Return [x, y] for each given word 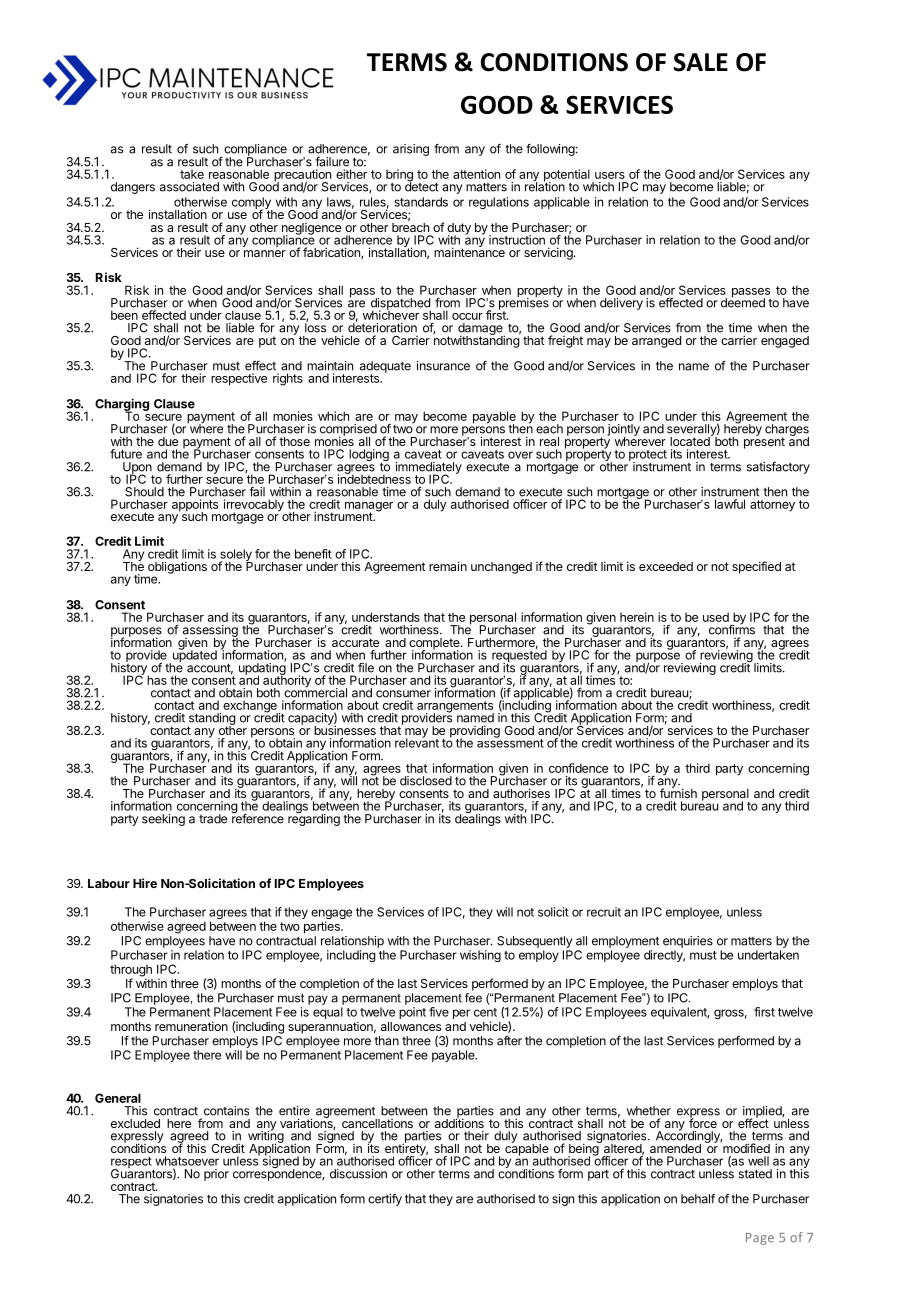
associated [189, 187]
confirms [732, 629]
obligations [177, 567]
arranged [656, 342]
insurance [443, 366]
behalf [698, 1198]
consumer [403, 694]
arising [411, 150]
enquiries [688, 942]
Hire [145, 883]
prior [216, 1175]
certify [385, 1199]
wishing [480, 956]
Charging [122, 405]
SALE [701, 62]
